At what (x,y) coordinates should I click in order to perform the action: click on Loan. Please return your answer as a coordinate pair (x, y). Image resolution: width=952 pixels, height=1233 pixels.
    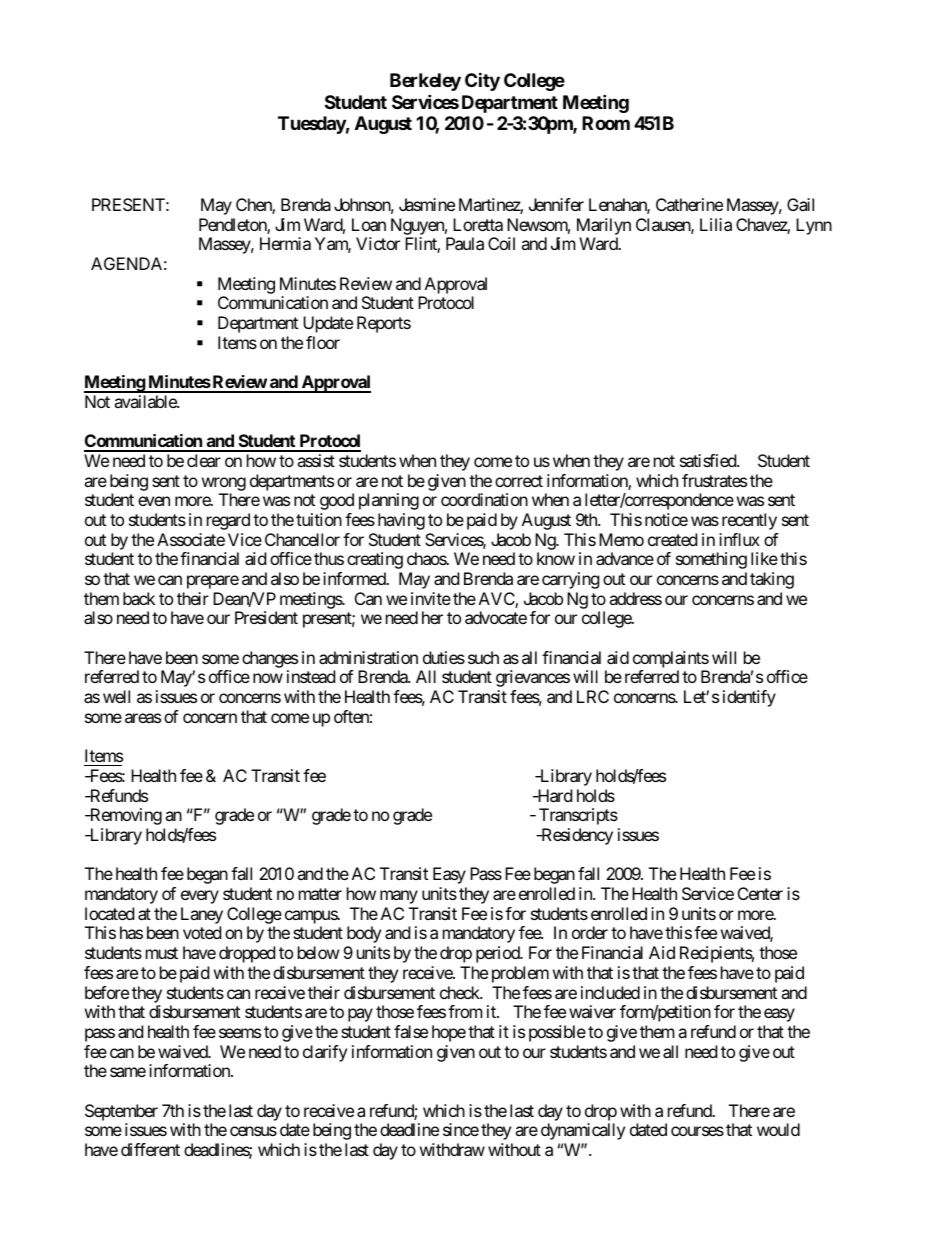
    Looking at the image, I should click on (369, 224).
